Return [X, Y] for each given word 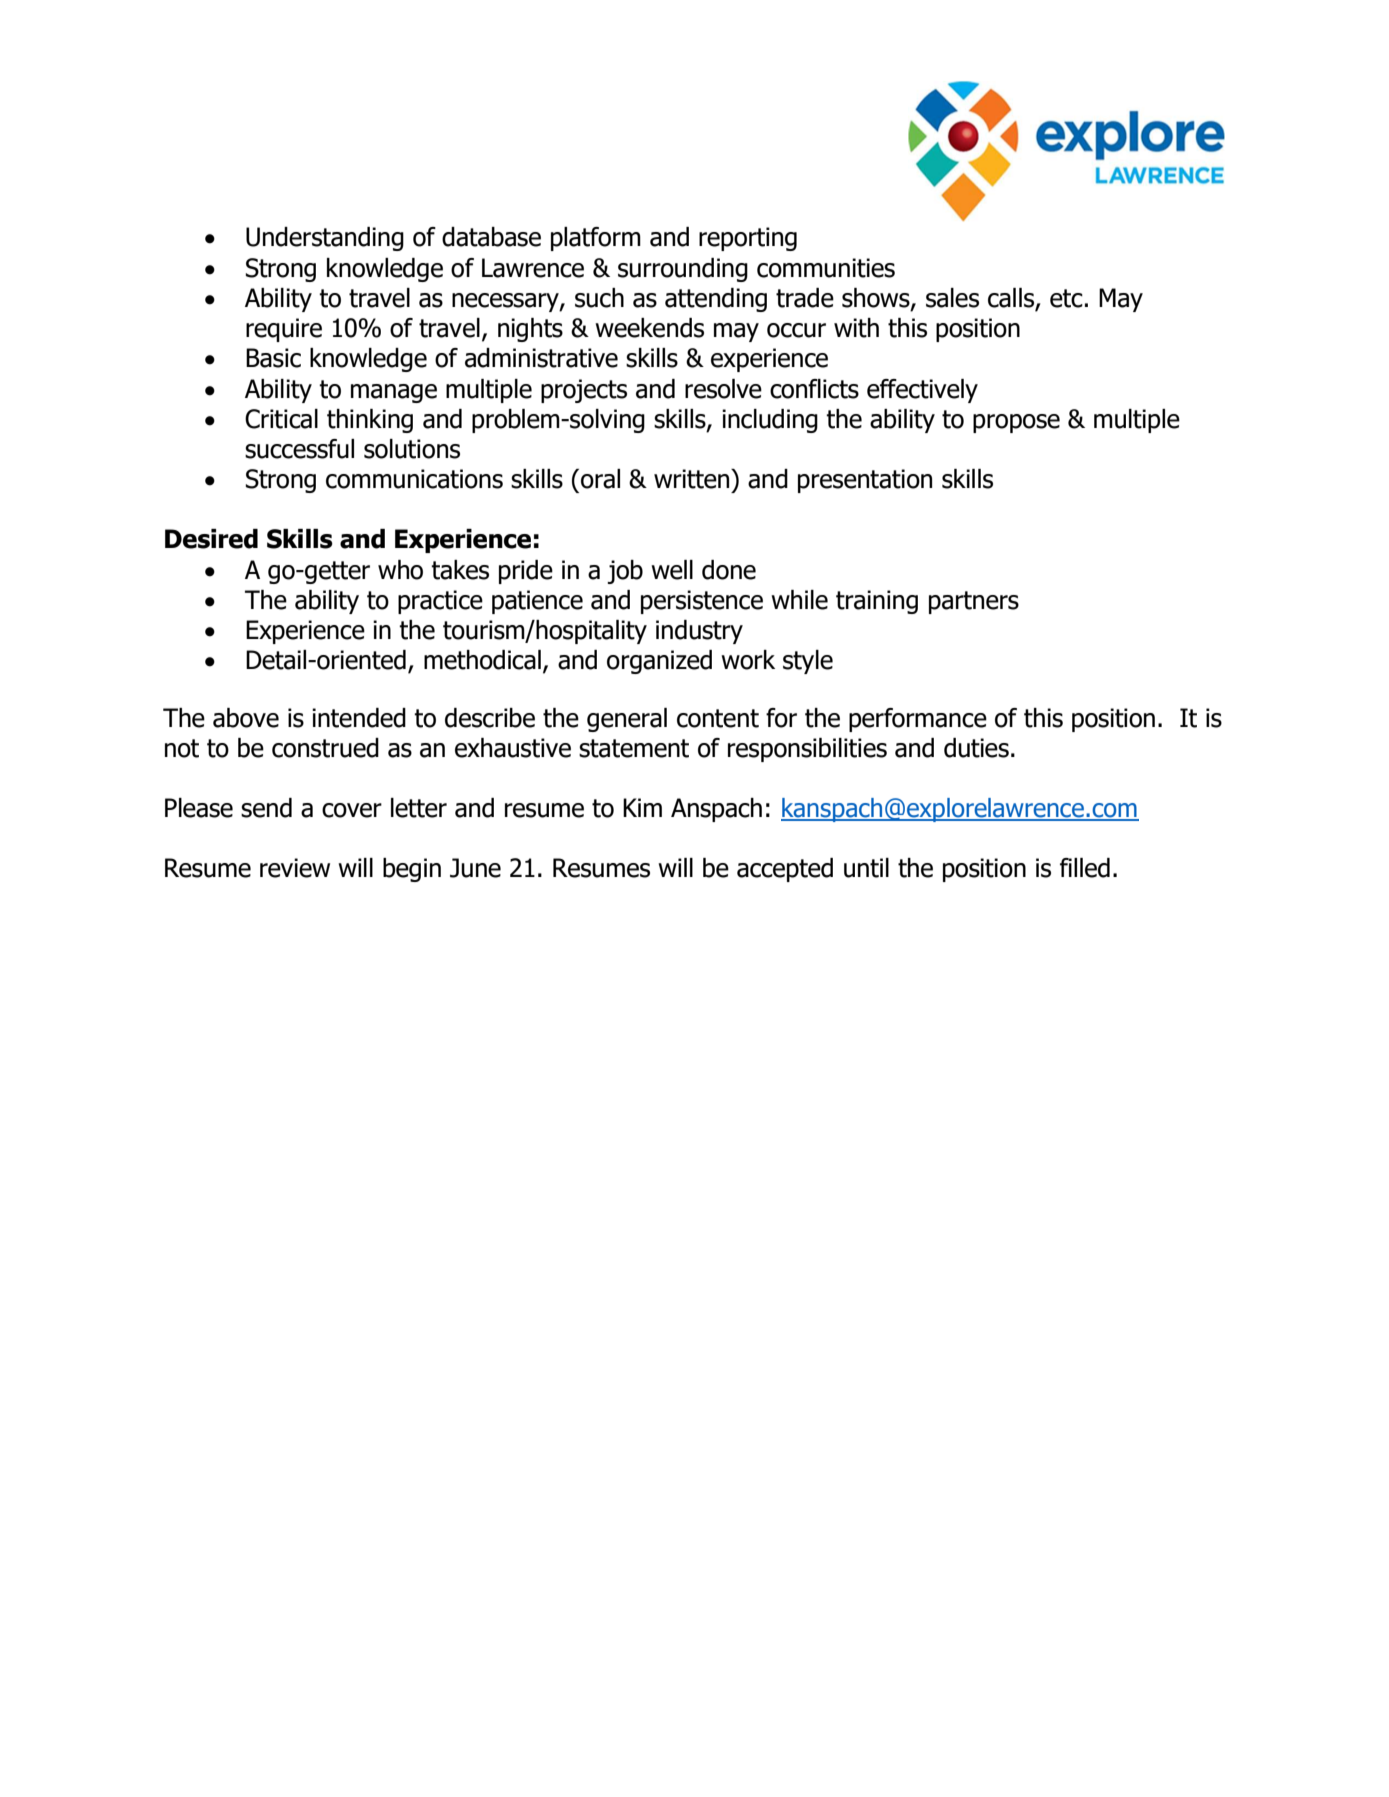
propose [1016, 423]
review [295, 868]
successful [299, 449]
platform [596, 239]
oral [600, 479]
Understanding [325, 239]
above [246, 718]
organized [659, 662]
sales [952, 298]
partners [974, 602]
